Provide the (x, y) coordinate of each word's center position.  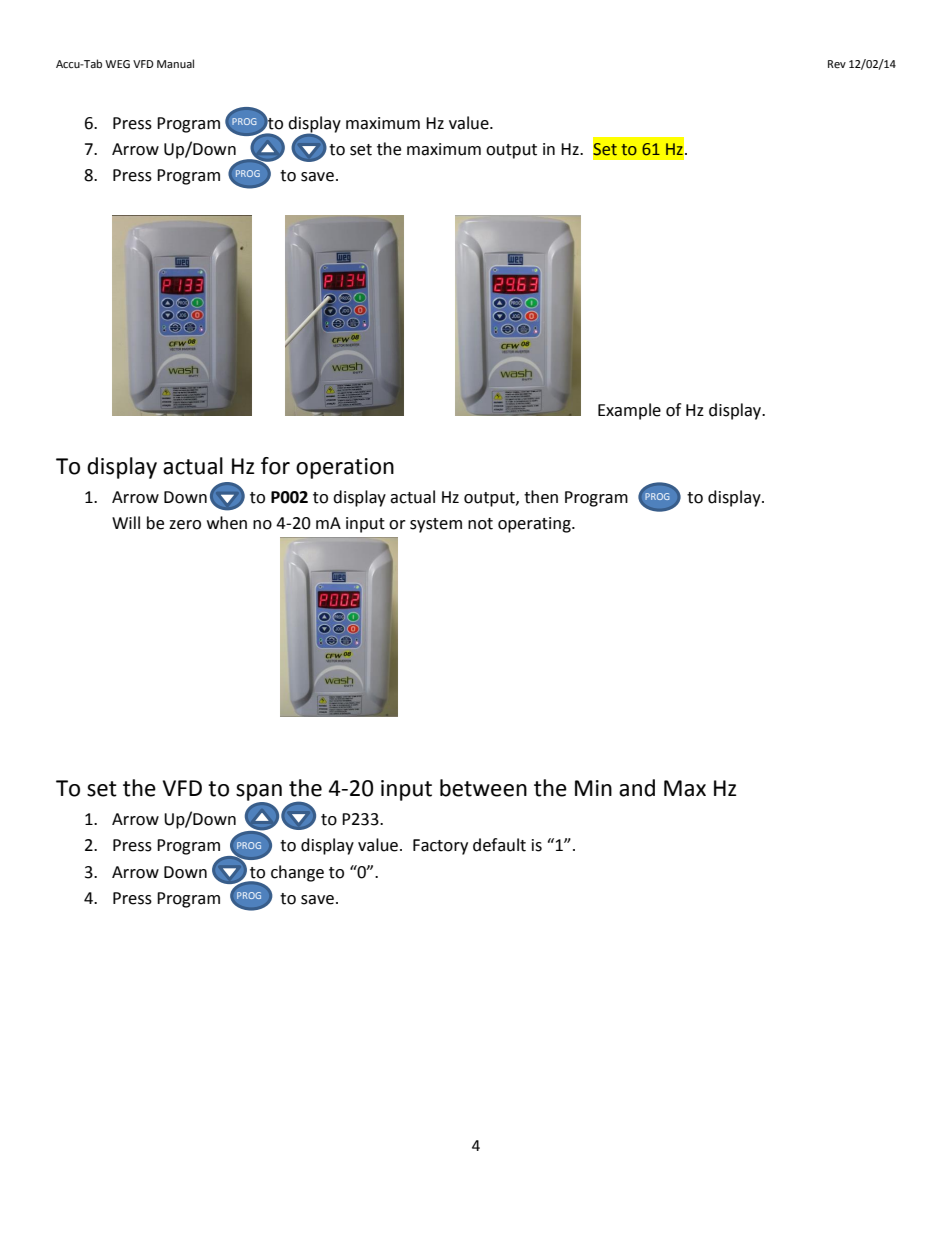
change (297, 873)
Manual (175, 63)
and (637, 788)
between (483, 788)
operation (345, 468)
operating (535, 525)
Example (629, 411)
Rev (837, 64)
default (499, 845)
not (480, 524)
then (541, 497)
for (275, 466)
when (227, 523)
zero (185, 525)
